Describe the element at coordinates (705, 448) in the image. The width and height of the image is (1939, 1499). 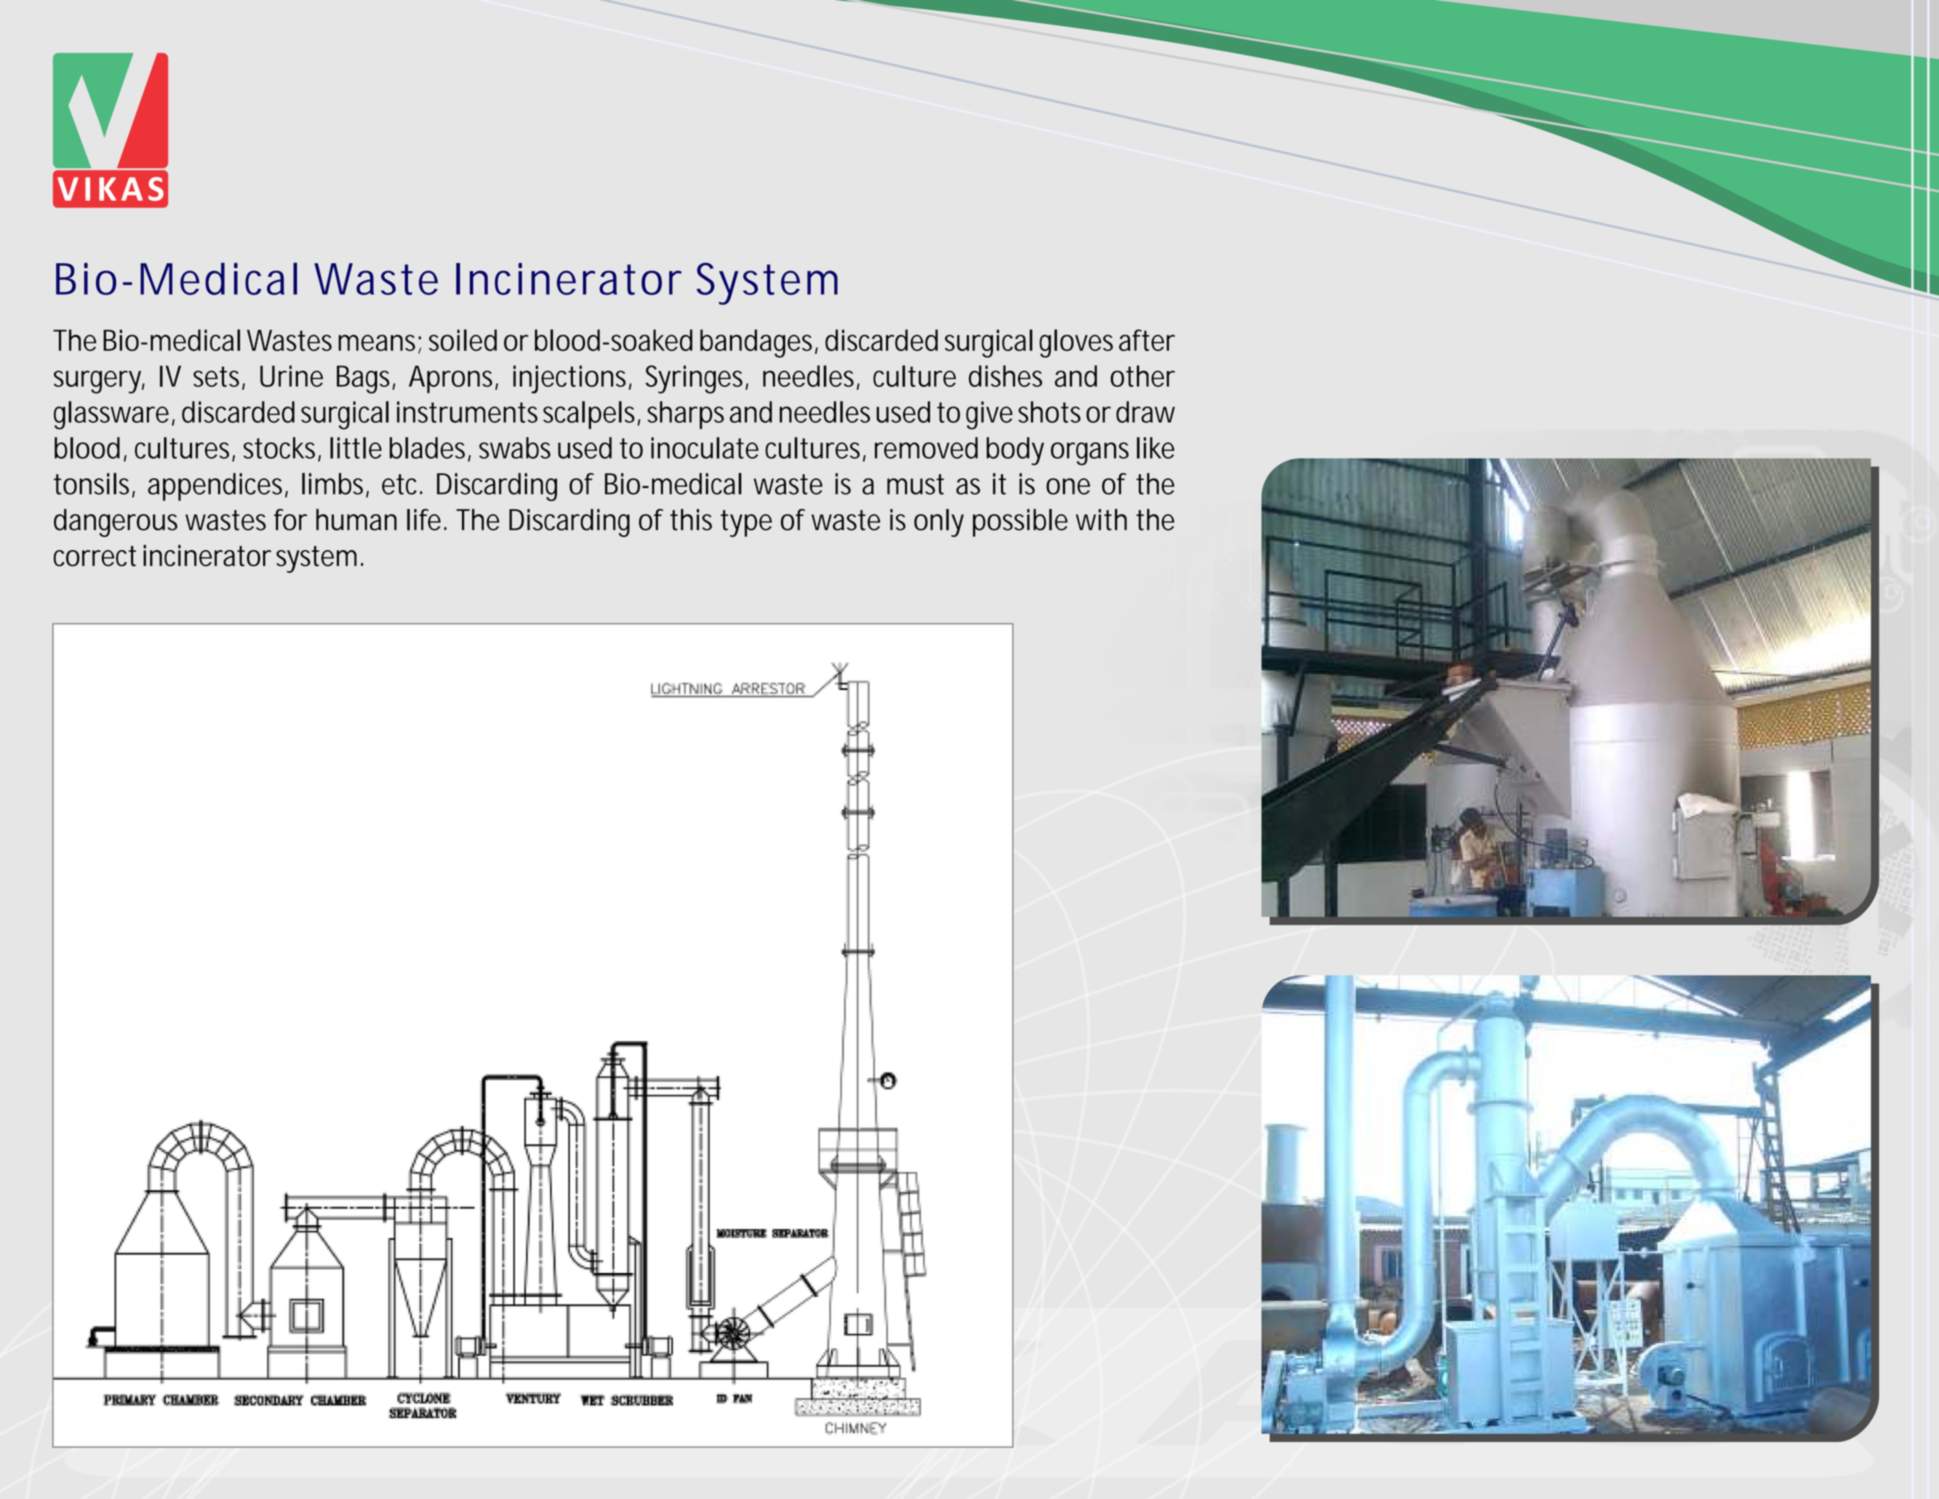
I see `inoculate` at that location.
